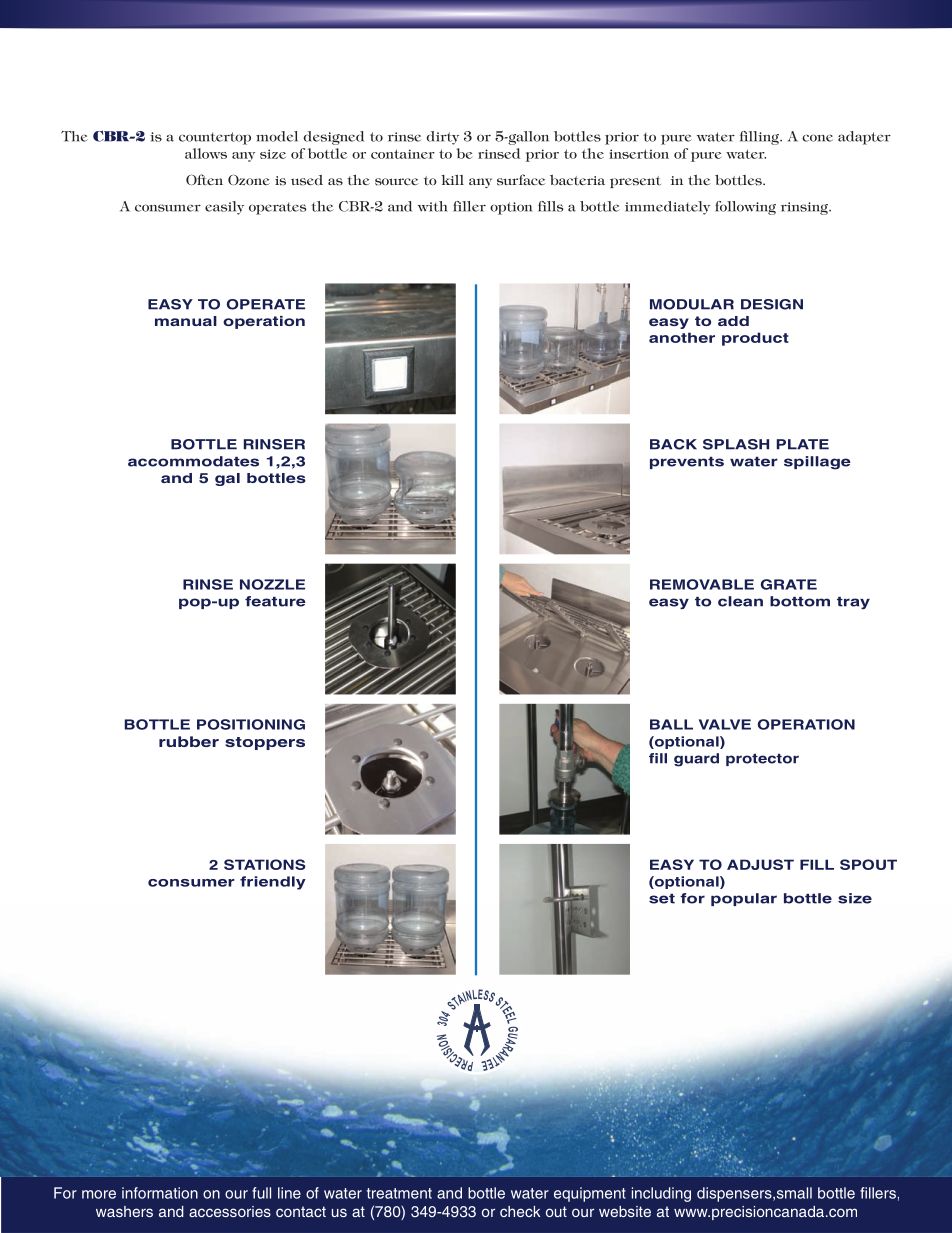 This screenshot has height=1233, width=952. What do you see at coordinates (251, 724) in the screenshot?
I see `POSITIONING` at bounding box center [251, 724].
